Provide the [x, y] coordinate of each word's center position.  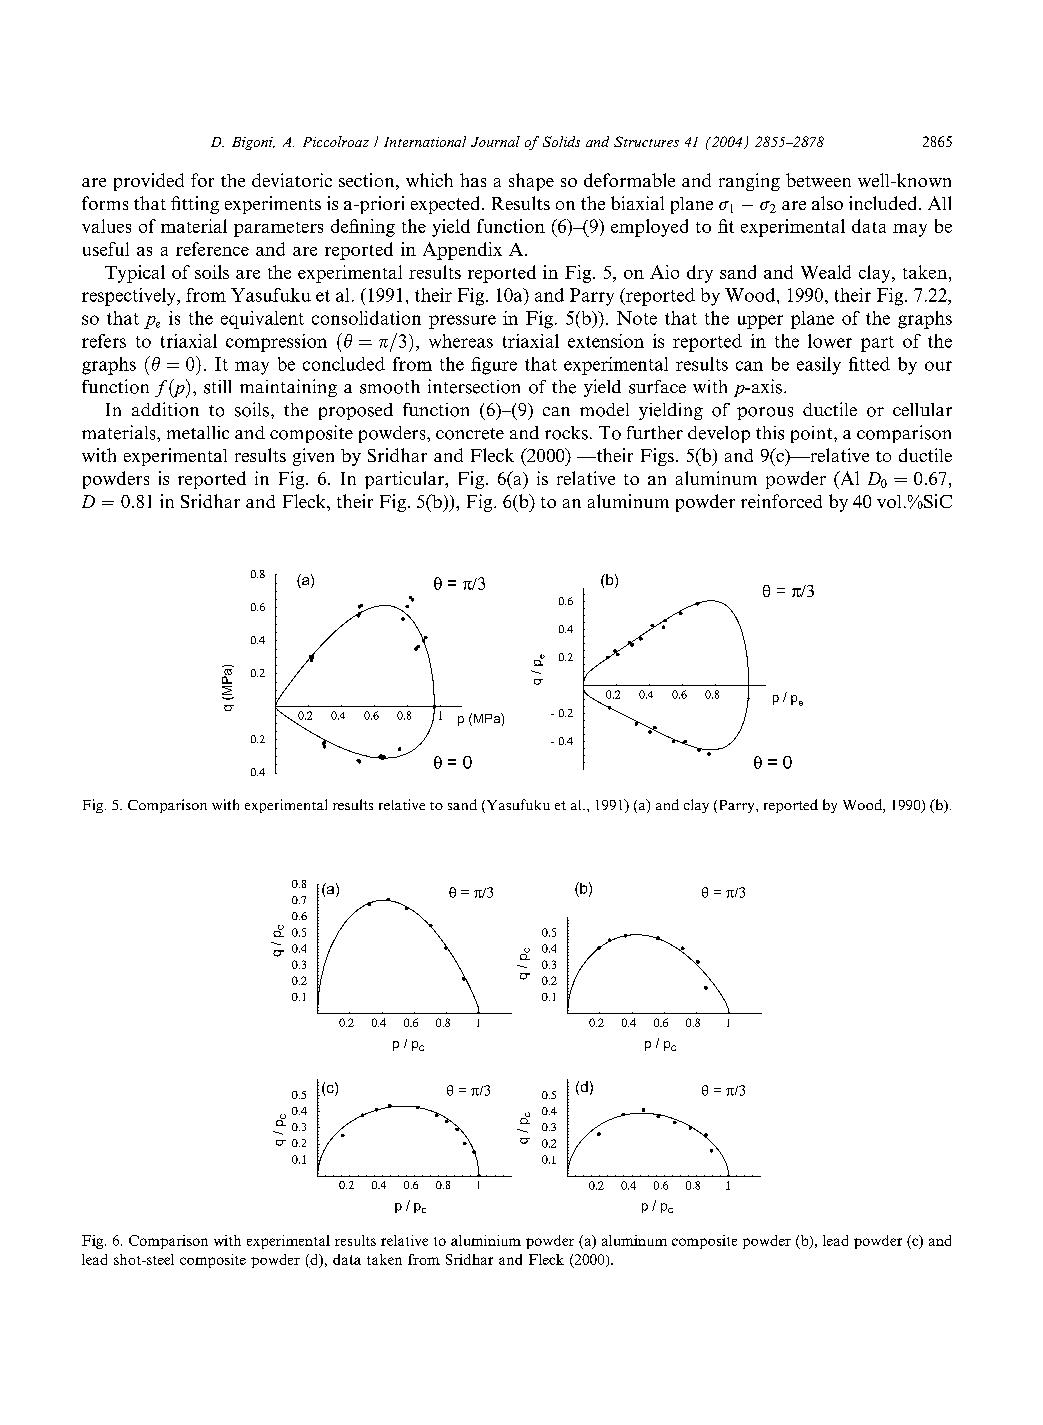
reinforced [781, 501]
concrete [470, 434]
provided [149, 182]
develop [719, 434]
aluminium [486, 1240]
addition [165, 409]
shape [531, 182]
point [813, 434]
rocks [566, 433]
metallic [198, 432]
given [313, 457]
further [655, 433]
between [818, 180]
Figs [657, 457]
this [770, 433]
